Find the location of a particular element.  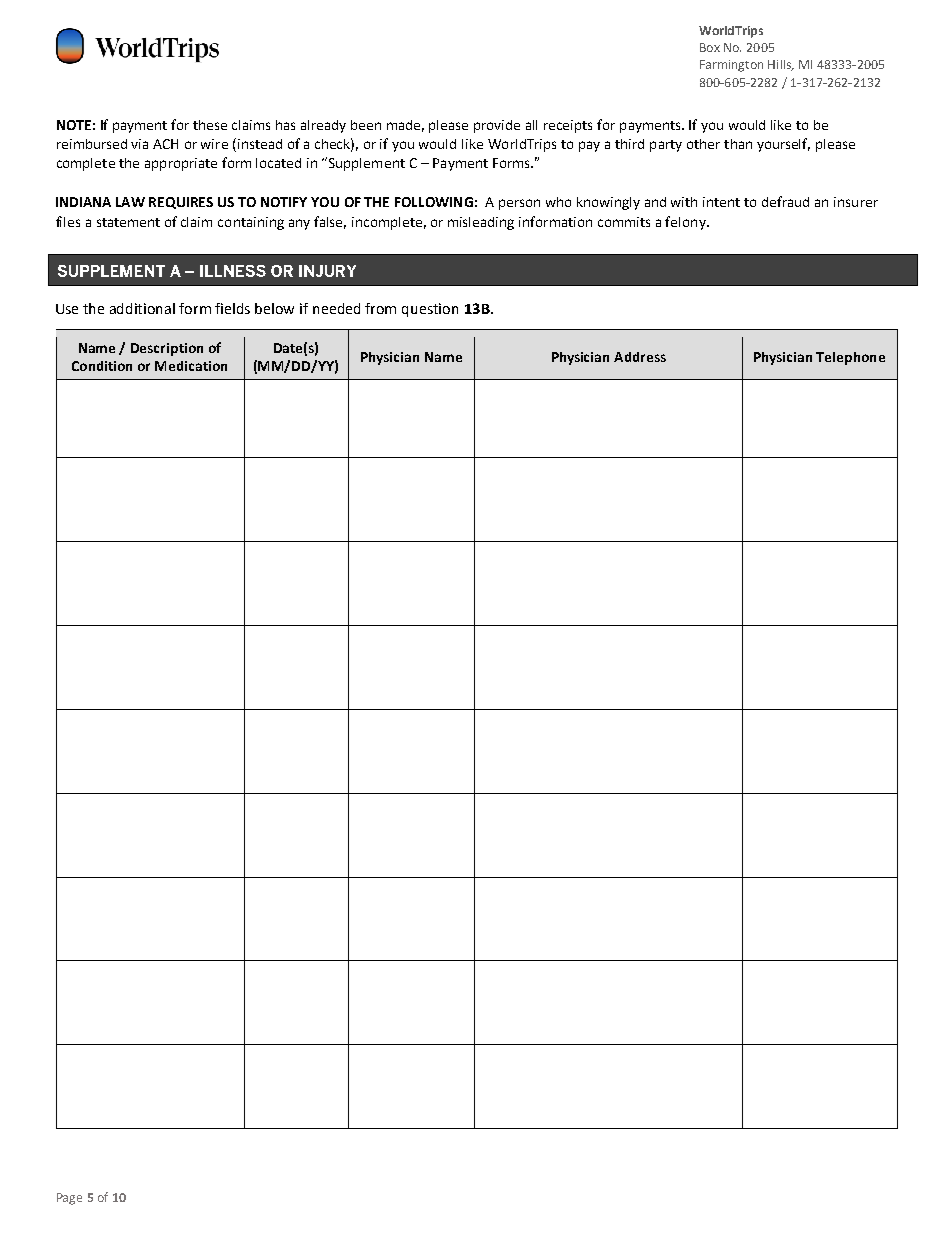

provide is located at coordinates (497, 126).
